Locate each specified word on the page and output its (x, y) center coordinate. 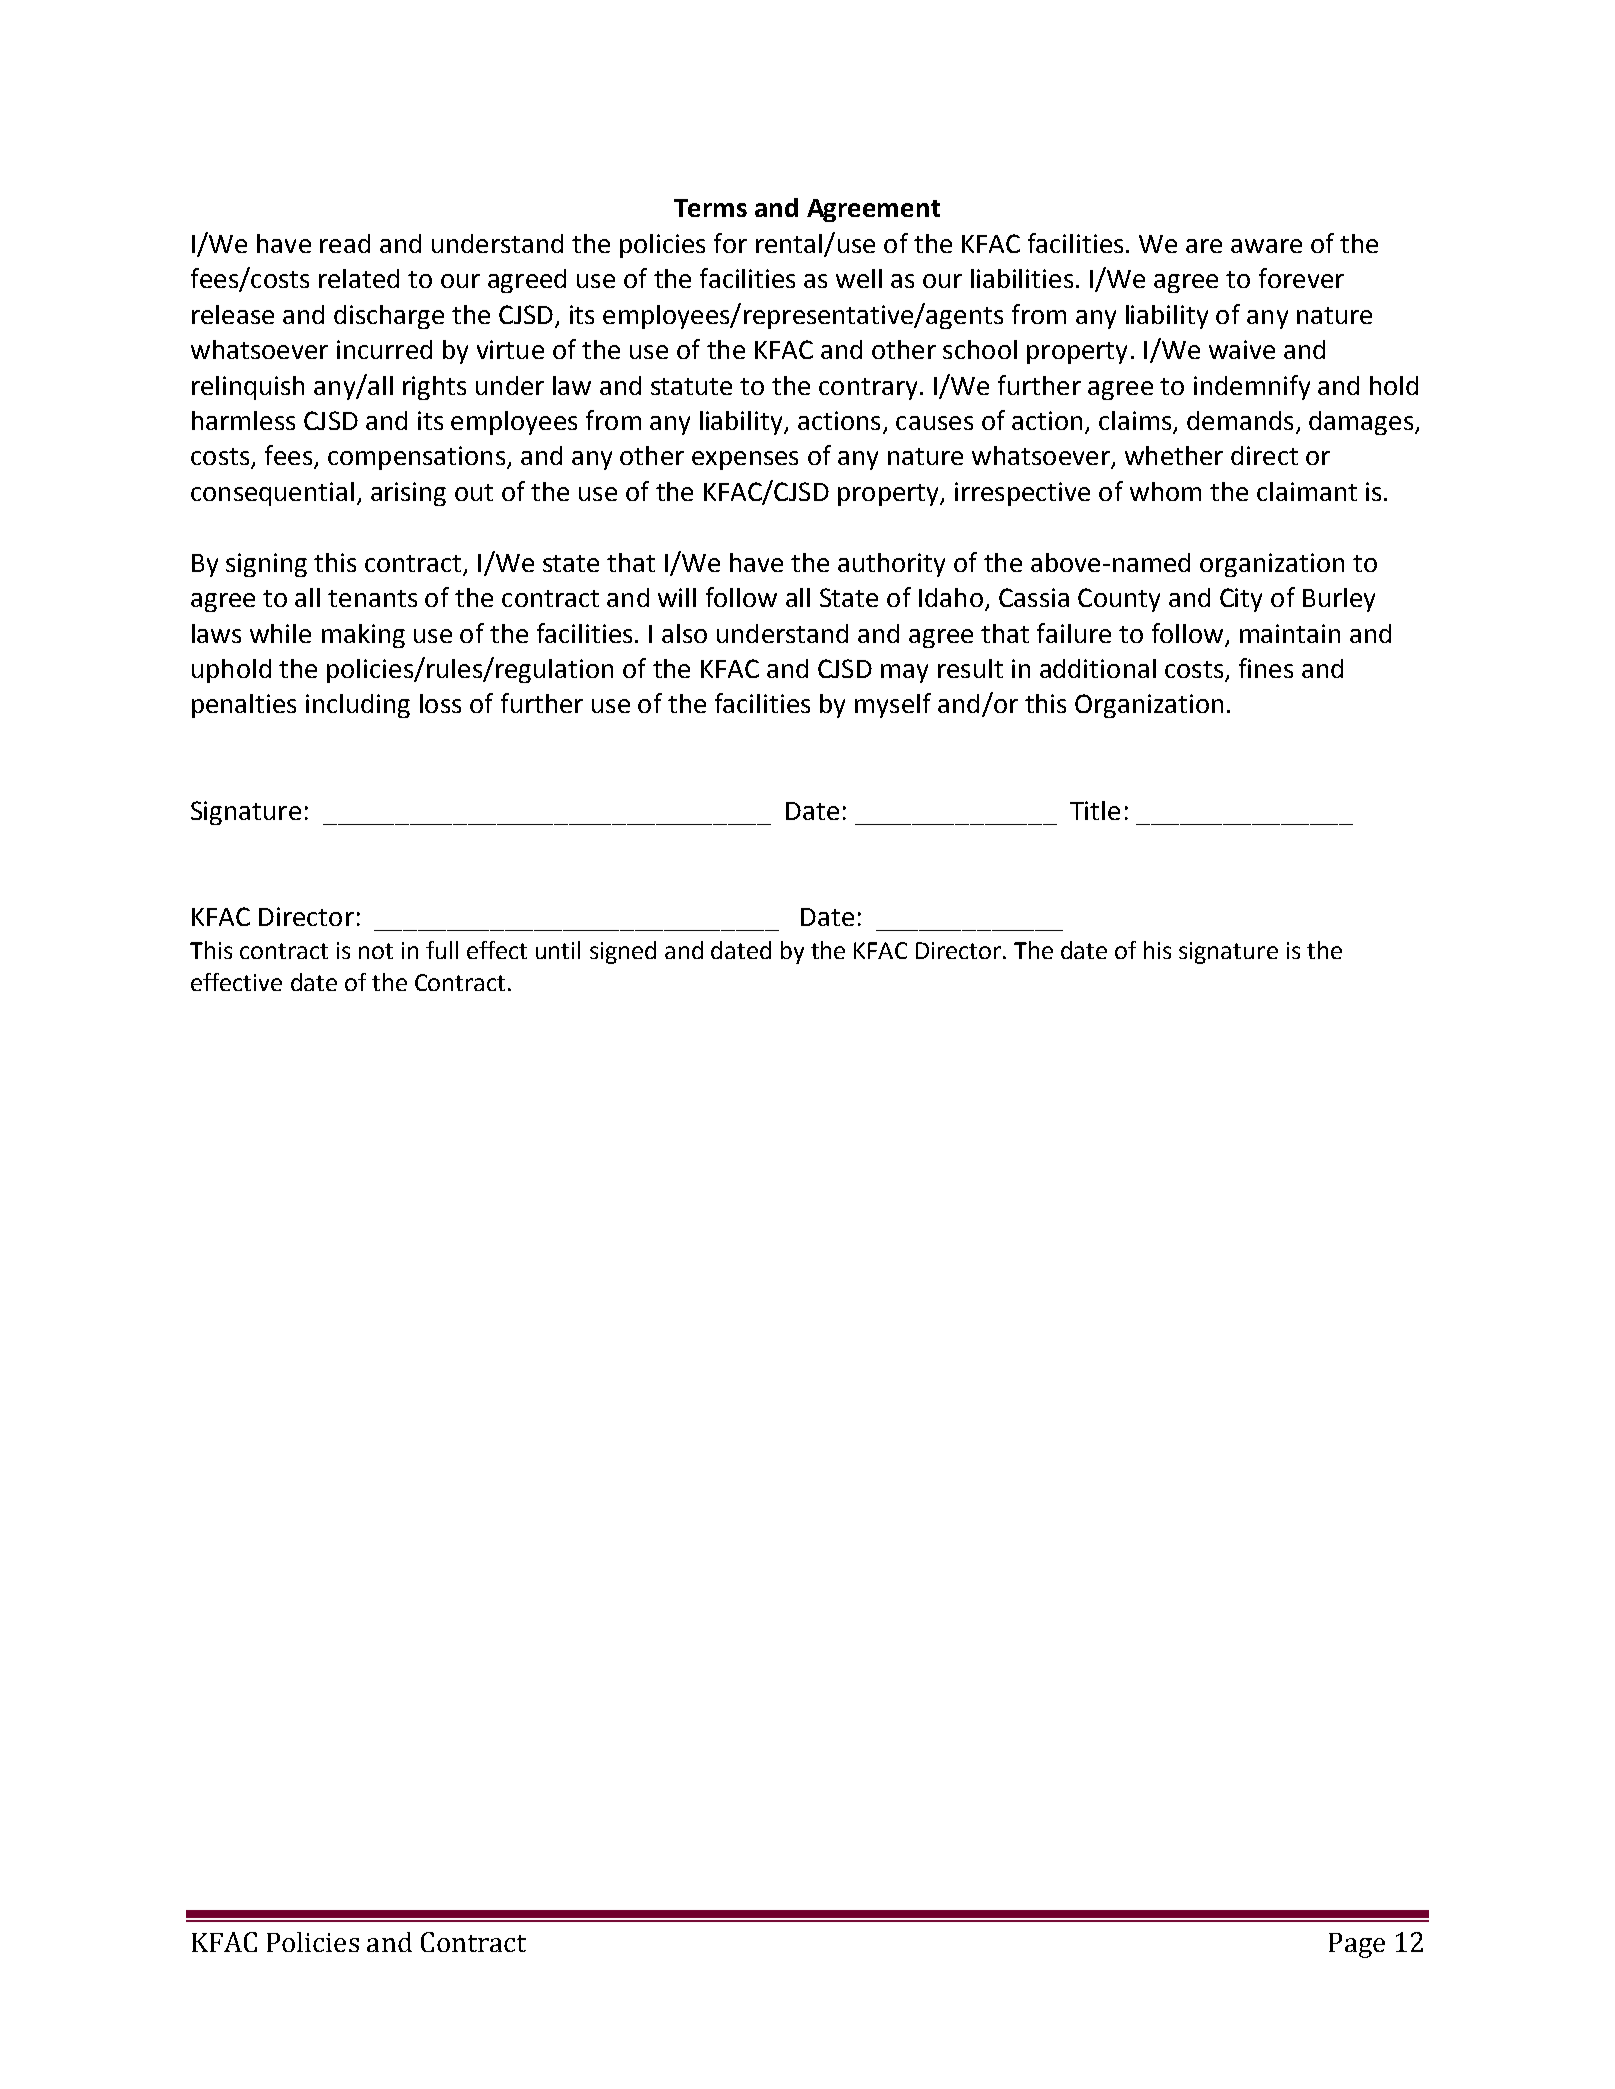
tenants (372, 598)
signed (623, 952)
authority (891, 565)
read (345, 243)
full (442, 950)
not (376, 951)
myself (893, 705)
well (859, 278)
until (558, 950)
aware (1266, 246)
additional (1098, 668)
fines (1266, 668)
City (1241, 600)
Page (1357, 1945)
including (358, 706)
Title (1095, 810)
